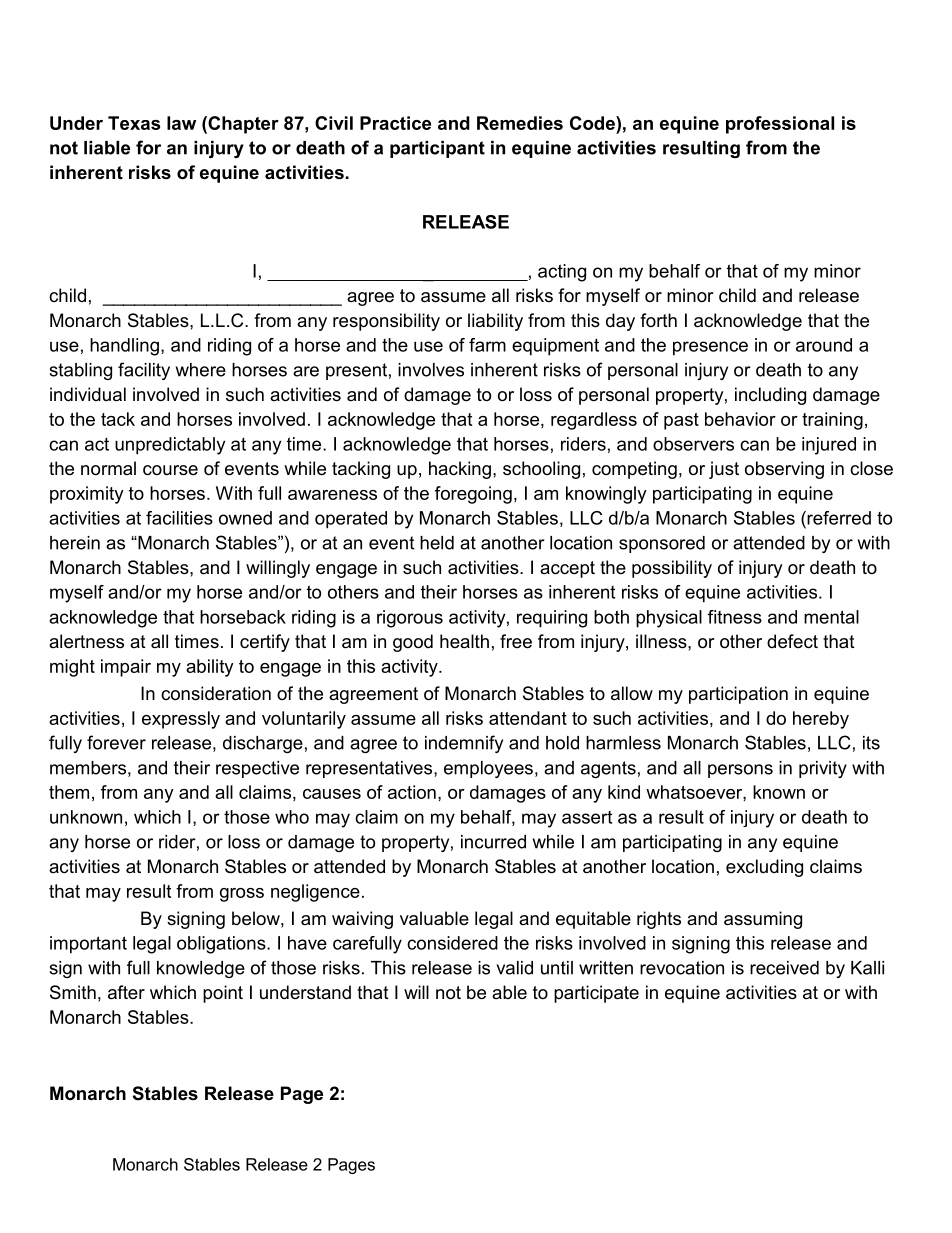  Describe the element at coordinates (464, 641) in the image. I see `health` at that location.
